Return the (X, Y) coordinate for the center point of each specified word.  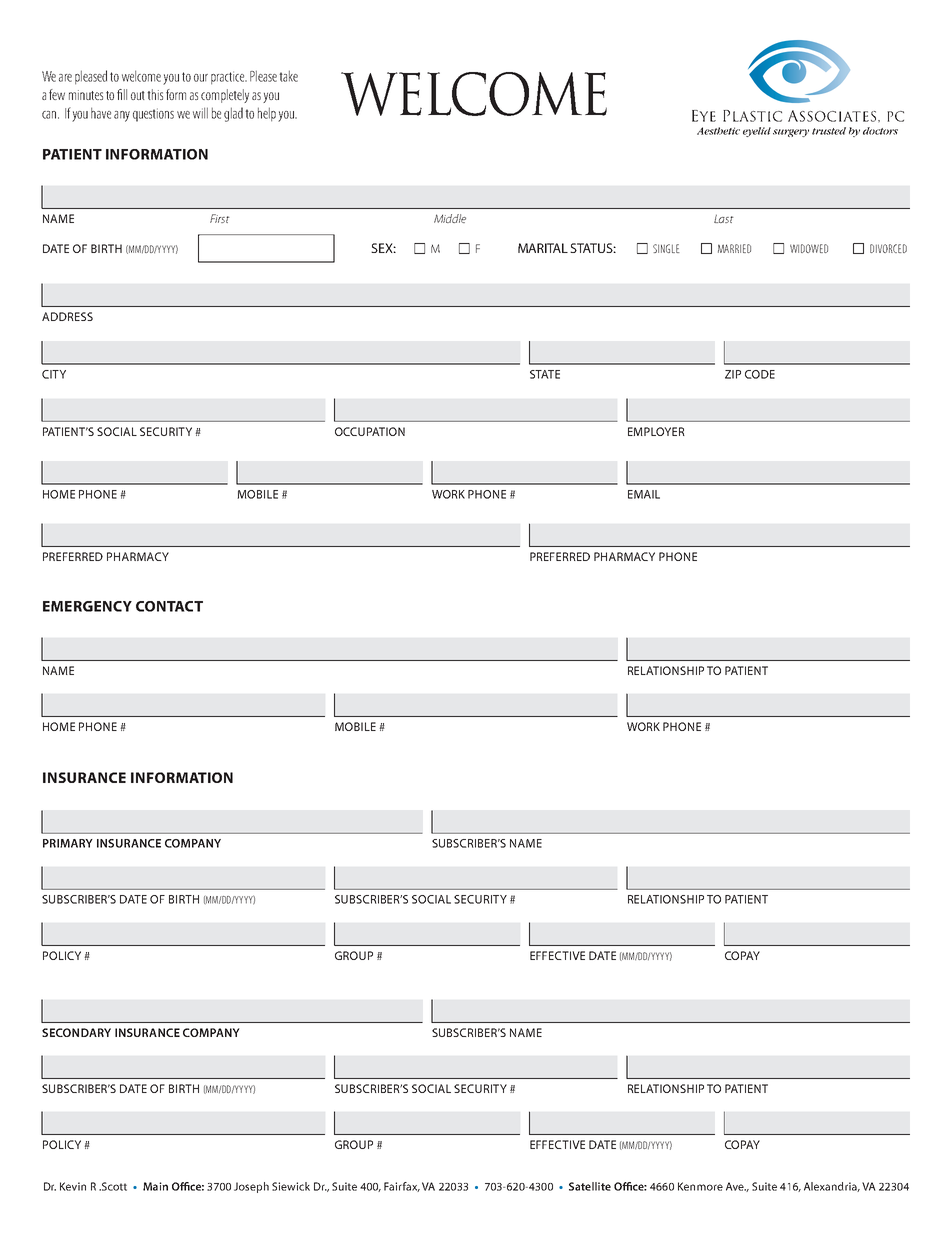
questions (153, 115)
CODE (760, 374)
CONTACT (169, 606)
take (288, 76)
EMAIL (644, 494)
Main (155, 1186)
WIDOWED (809, 248)
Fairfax (402, 1187)
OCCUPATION (370, 431)
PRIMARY (68, 843)
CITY (54, 374)
